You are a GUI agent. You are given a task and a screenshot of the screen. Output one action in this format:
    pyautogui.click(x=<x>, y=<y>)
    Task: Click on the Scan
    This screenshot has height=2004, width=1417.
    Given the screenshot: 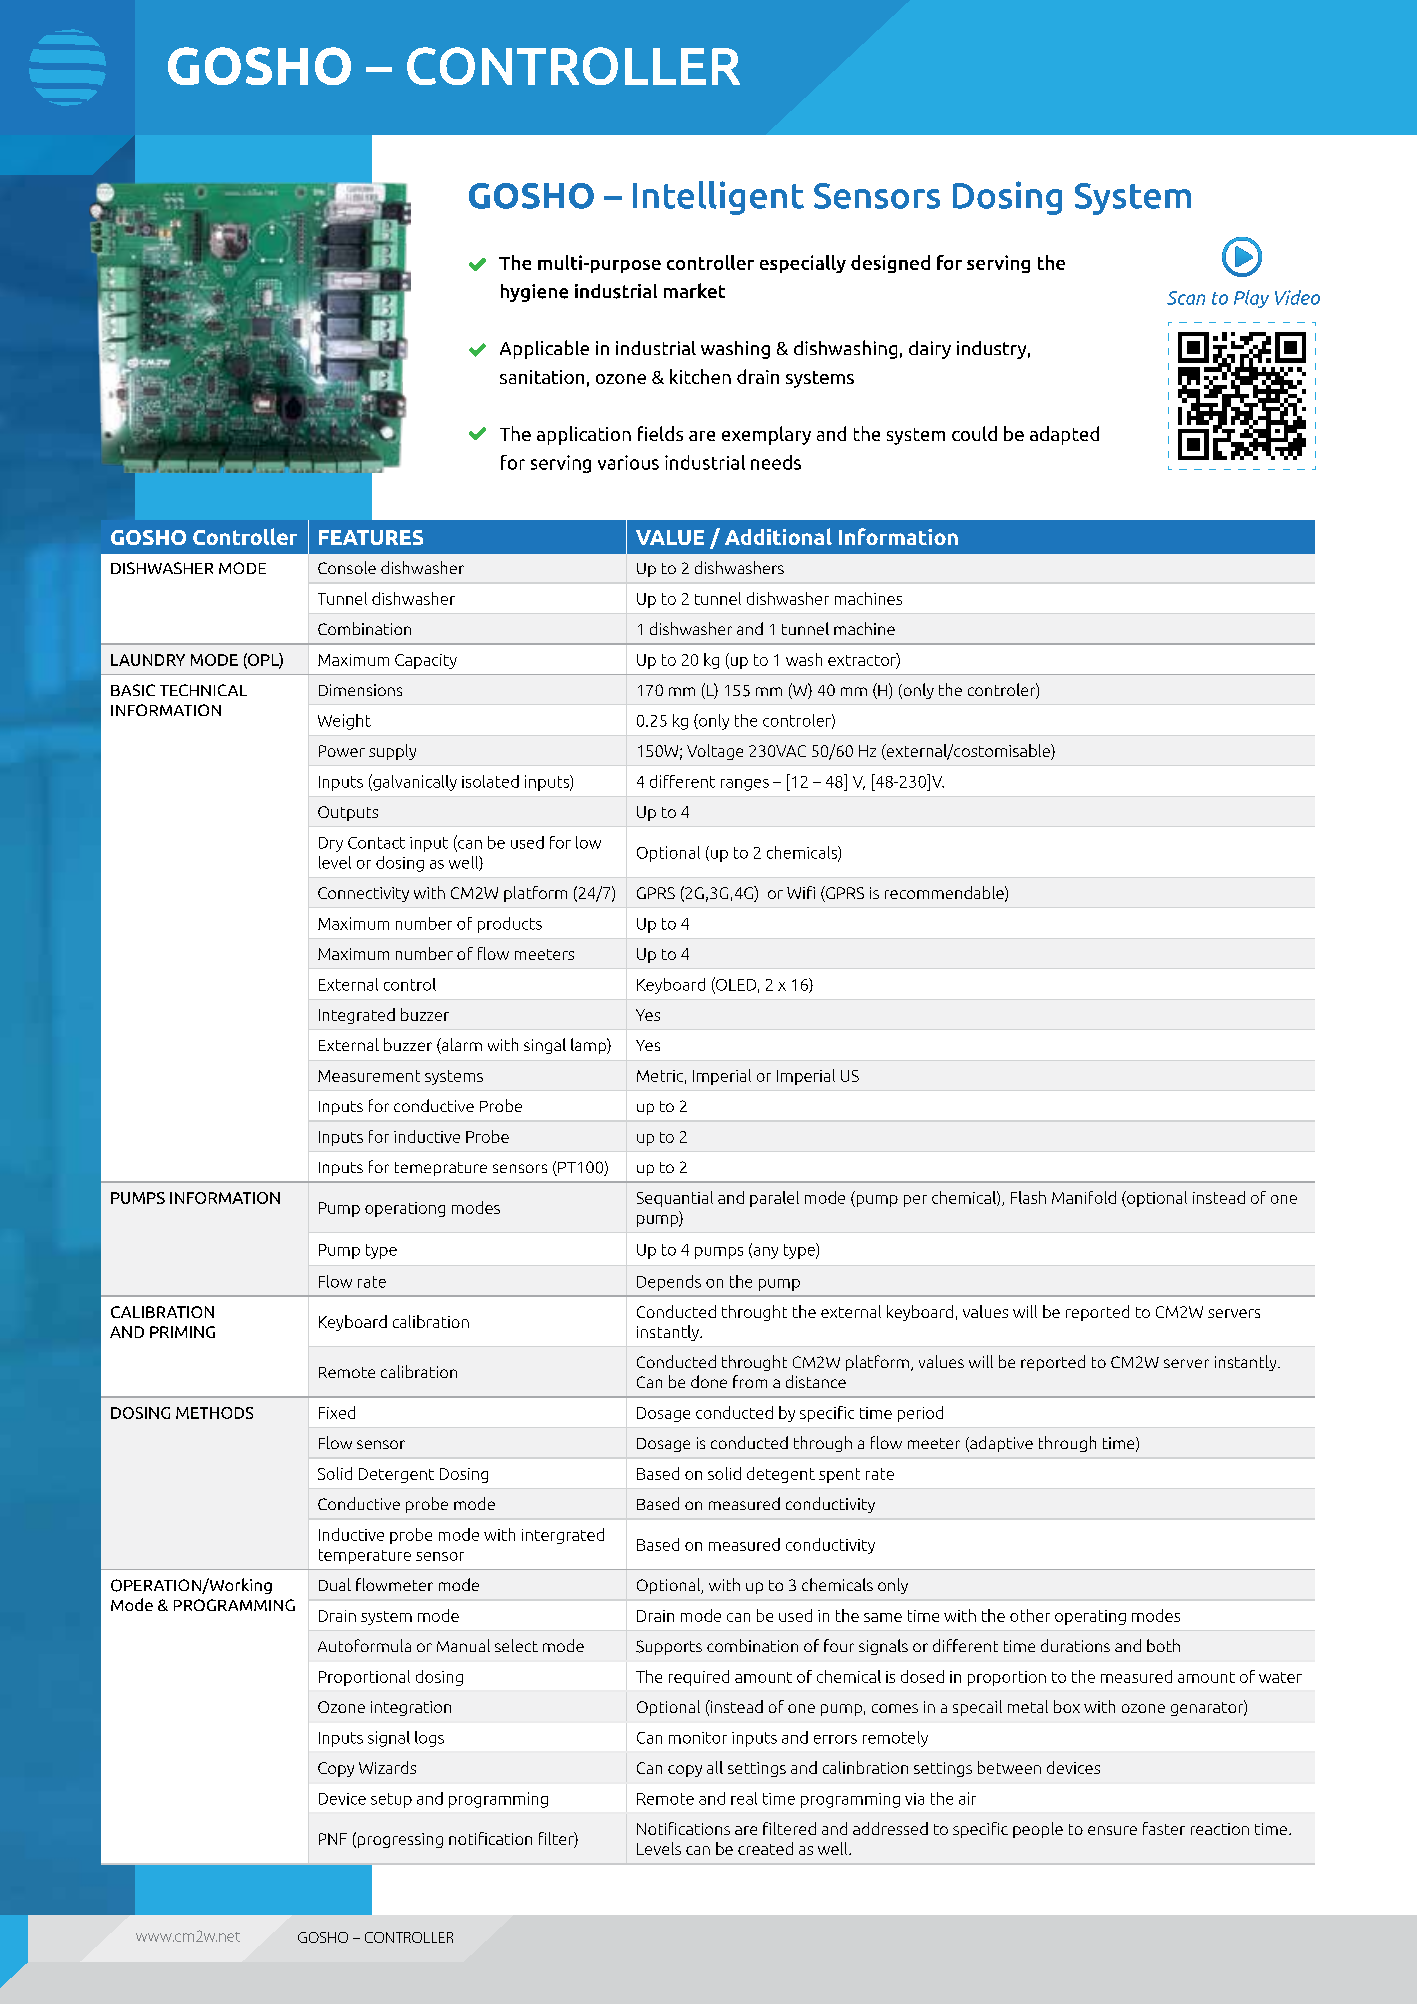 What is the action you would take?
    pyautogui.click(x=1186, y=298)
